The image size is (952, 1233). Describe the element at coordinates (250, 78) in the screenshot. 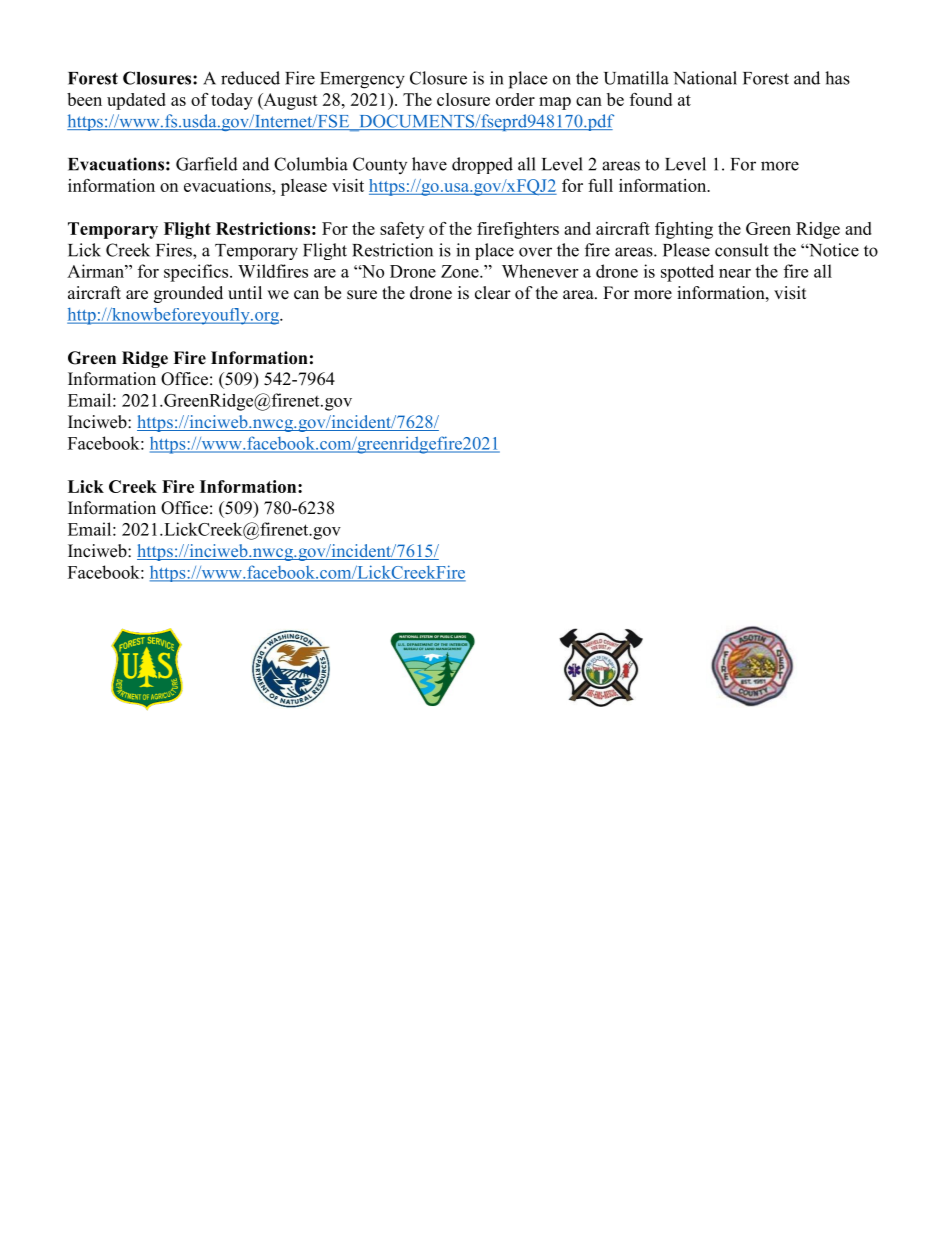

I see `reduced` at that location.
